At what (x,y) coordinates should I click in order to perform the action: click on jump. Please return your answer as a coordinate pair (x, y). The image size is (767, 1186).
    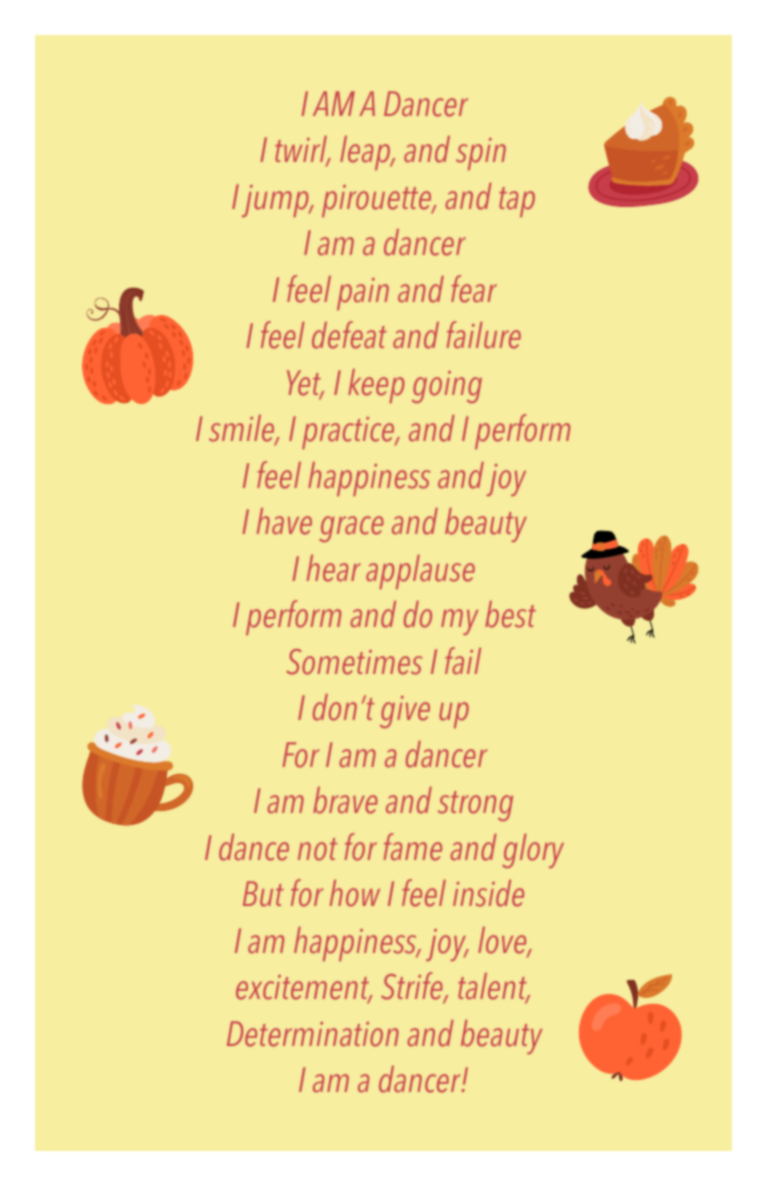
    Looking at the image, I should click on (276, 201).
